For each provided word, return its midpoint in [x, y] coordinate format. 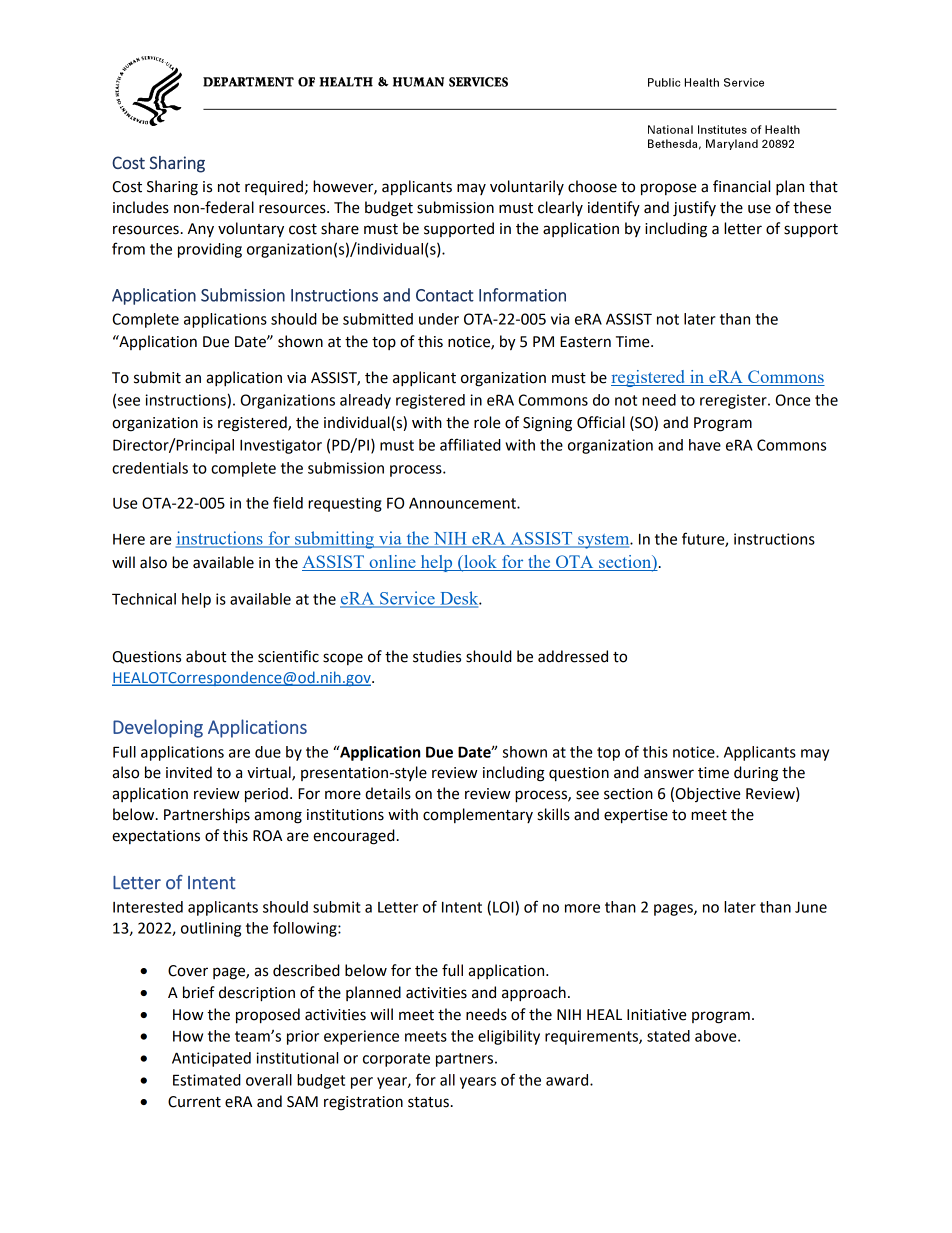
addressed [573, 656]
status [428, 1102]
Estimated [207, 1080]
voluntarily [527, 187]
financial [741, 186]
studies [437, 656]
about [206, 656]
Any [201, 230]
